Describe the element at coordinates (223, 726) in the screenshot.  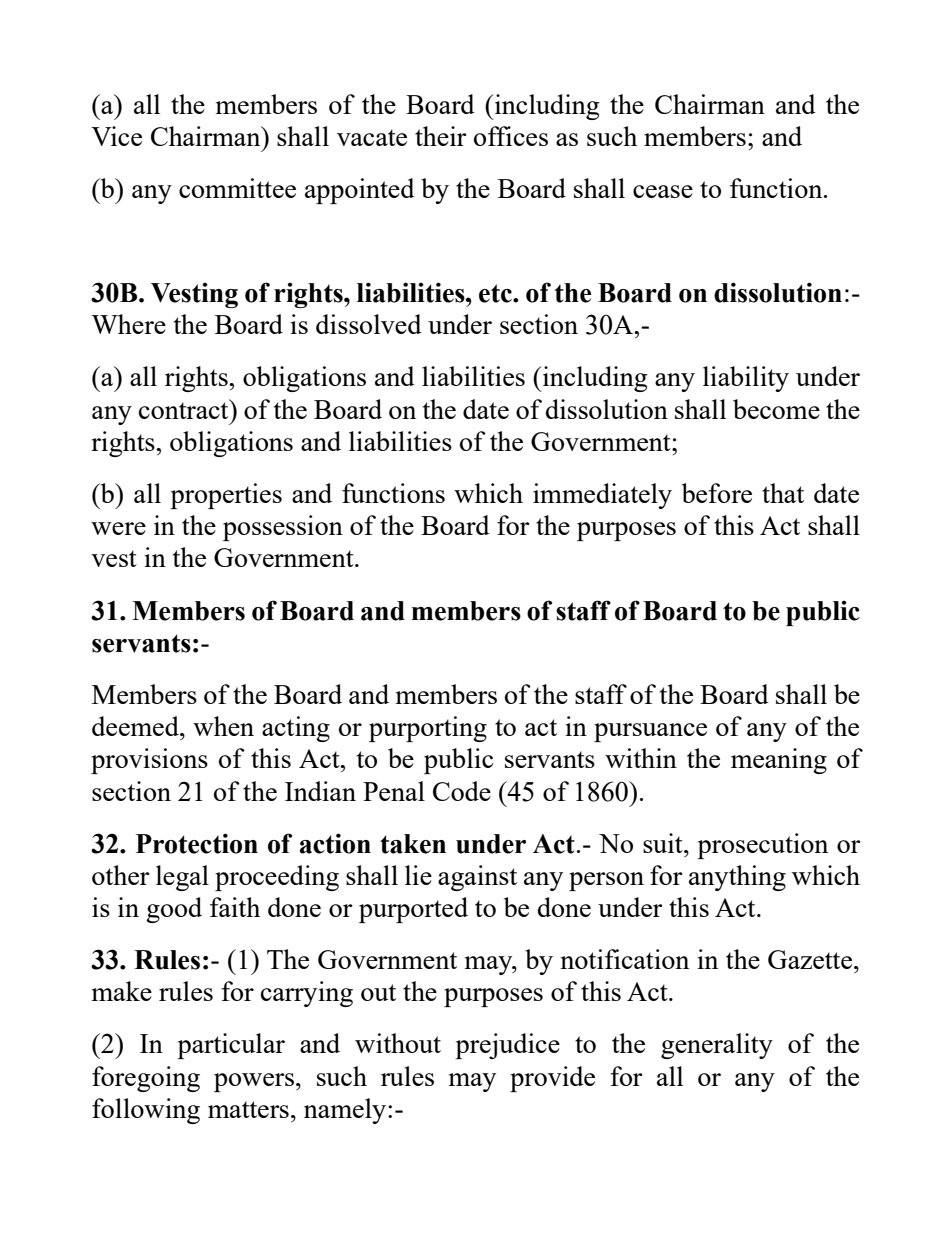
I see `when` at that location.
